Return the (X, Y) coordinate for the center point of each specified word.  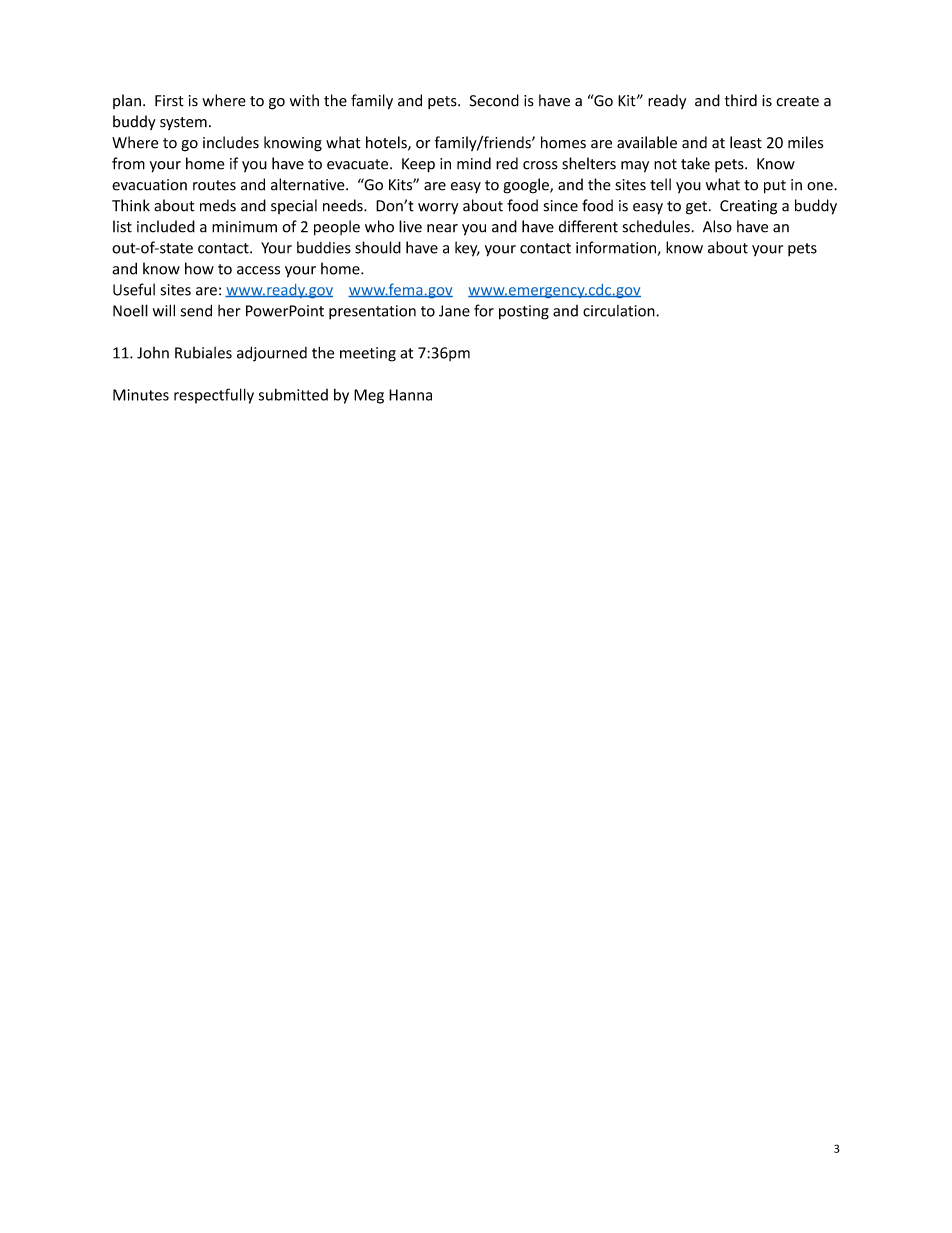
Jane (454, 311)
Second (494, 100)
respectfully (214, 396)
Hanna (410, 395)
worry (438, 208)
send (196, 310)
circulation (620, 311)
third (741, 100)
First (169, 101)
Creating (748, 207)
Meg (369, 396)
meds (218, 205)
